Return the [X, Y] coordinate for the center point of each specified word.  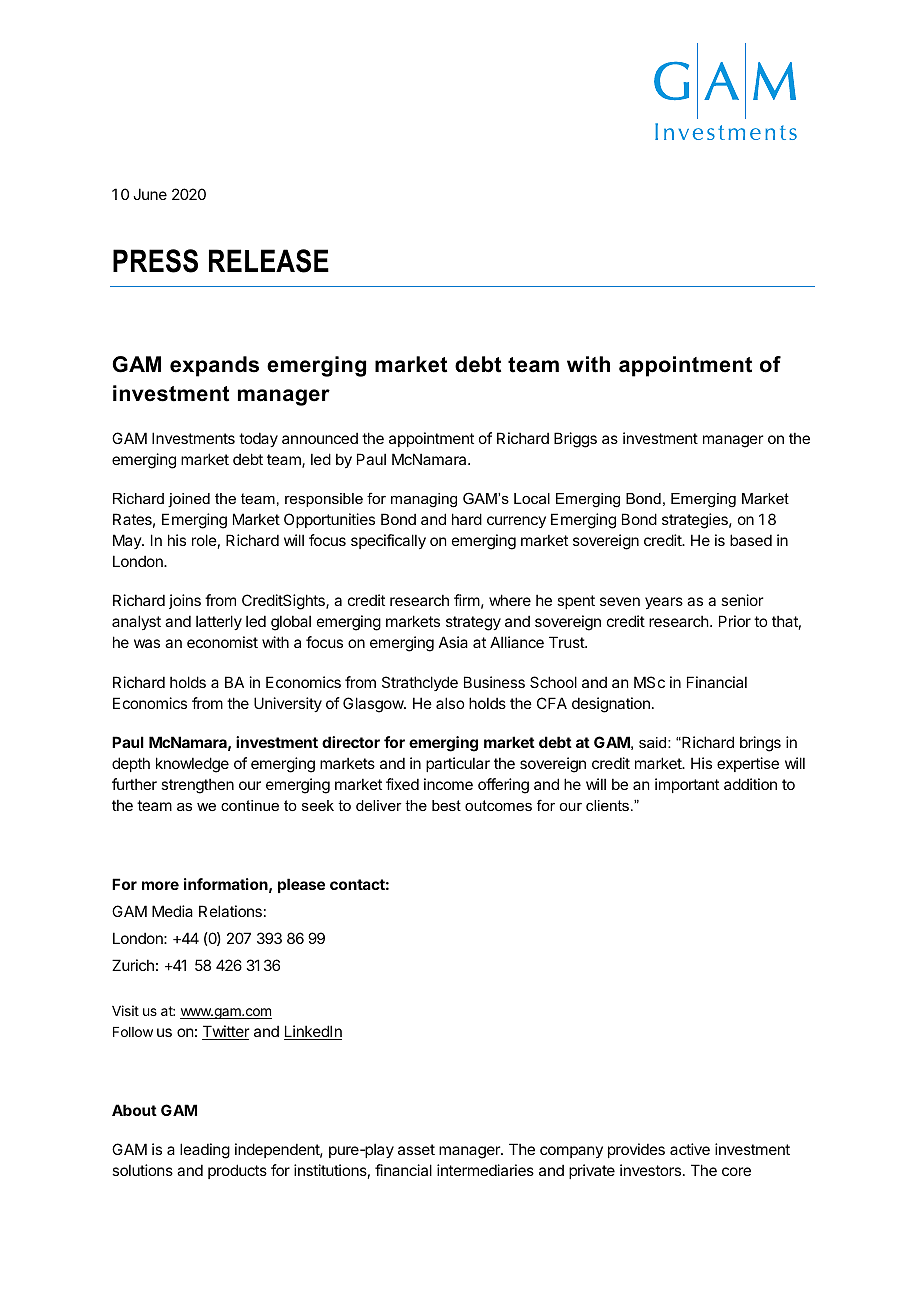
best [446, 805]
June [150, 194]
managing [424, 500]
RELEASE [269, 261]
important [687, 785]
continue [250, 805]
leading [205, 1151]
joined [189, 500]
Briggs [575, 440]
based [751, 540]
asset [416, 1149]
